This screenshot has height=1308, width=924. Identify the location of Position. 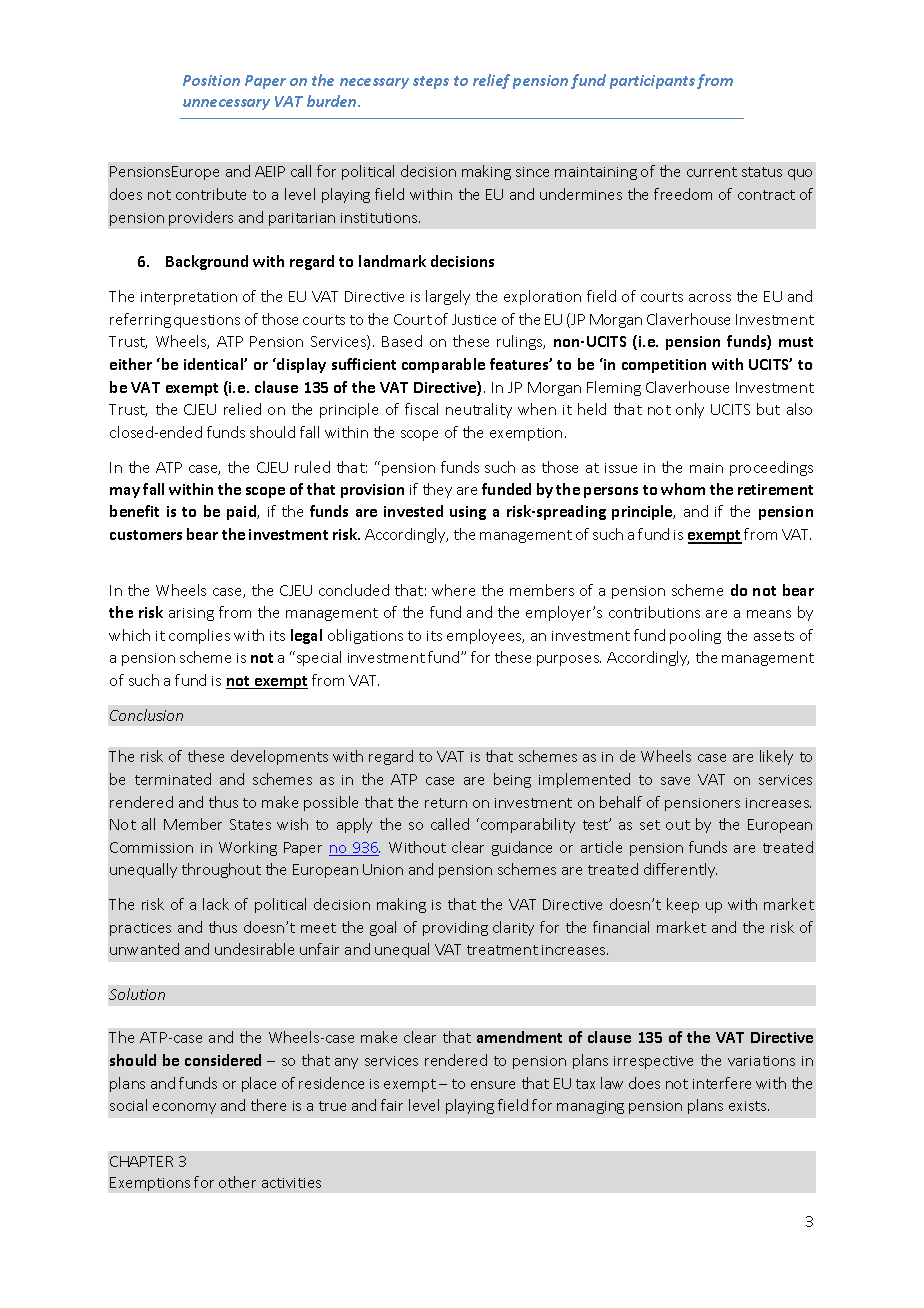
(211, 80).
